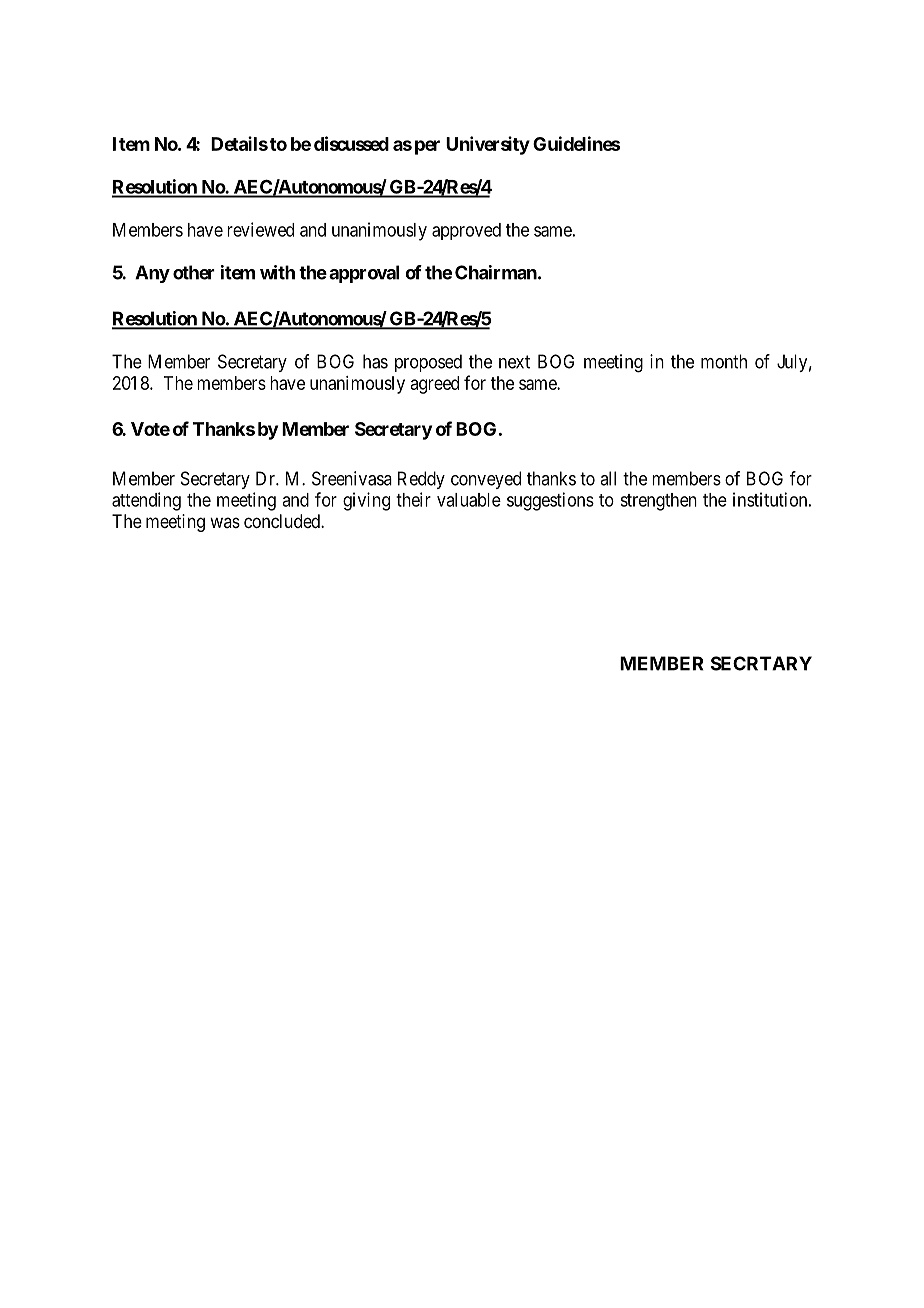 The image size is (924, 1308). I want to click on discussed, so click(351, 143).
